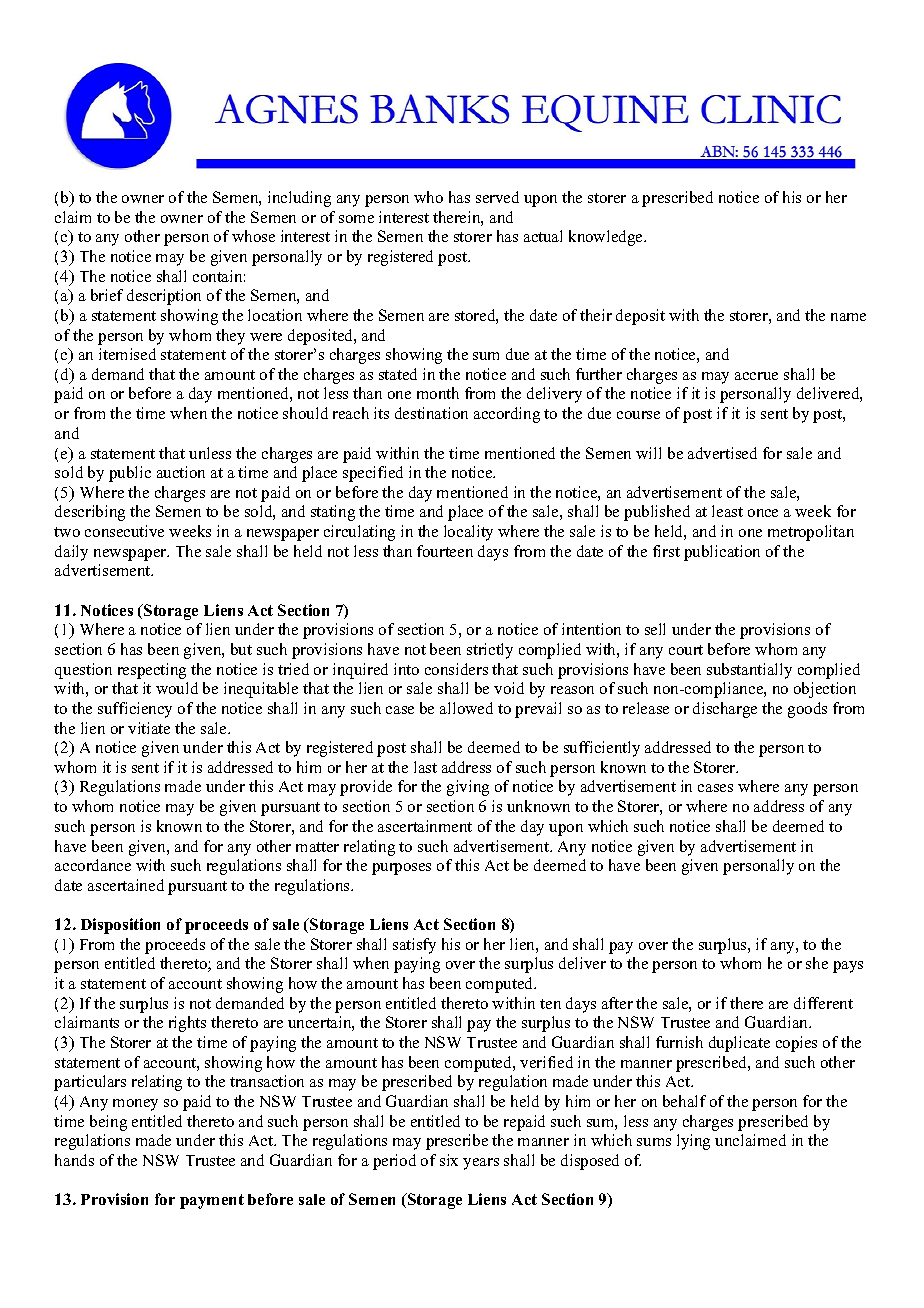 This screenshot has width=924, height=1308. I want to click on would, so click(177, 688).
